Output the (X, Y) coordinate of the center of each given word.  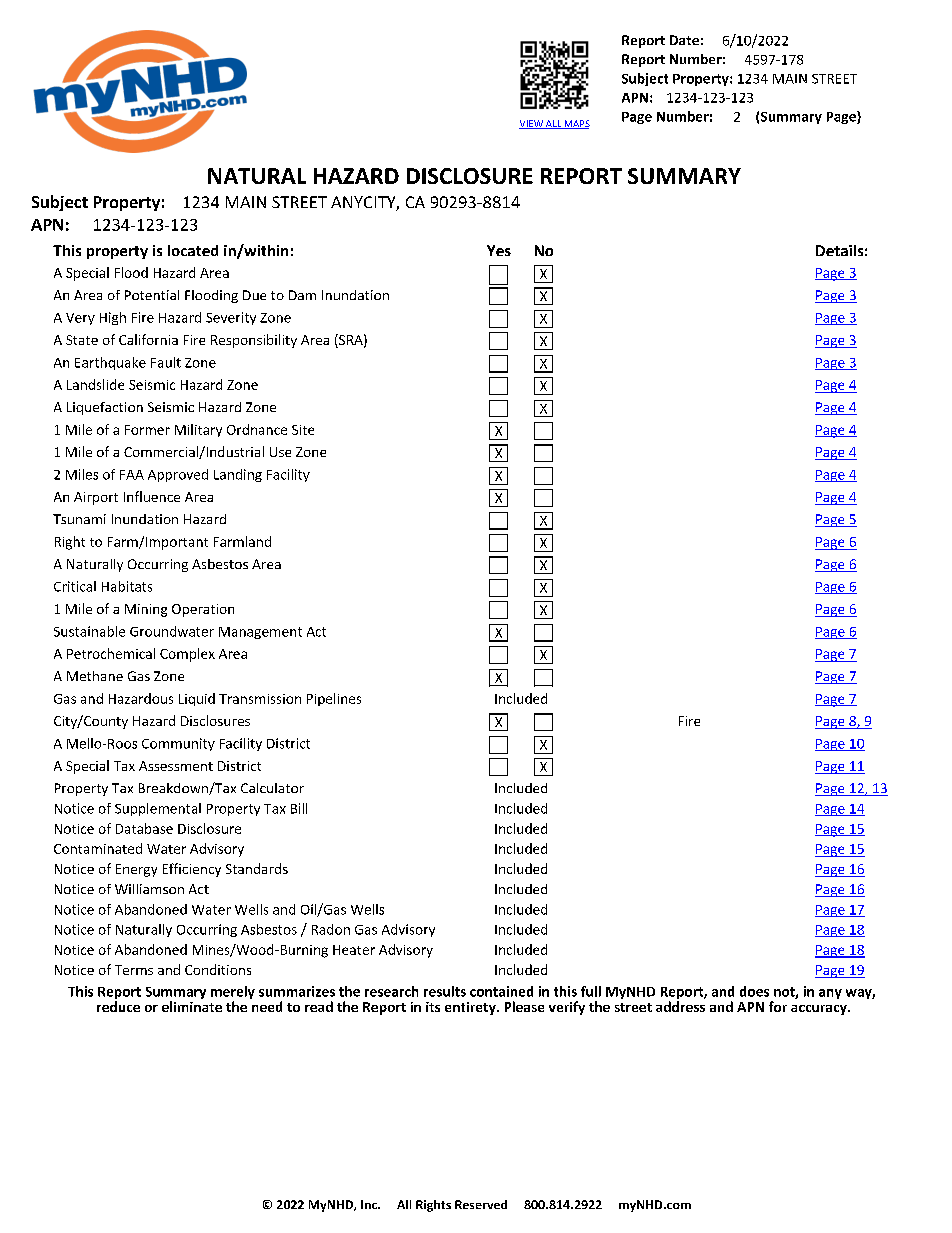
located (193, 250)
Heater (354, 950)
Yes (499, 250)
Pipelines (334, 699)
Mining (146, 610)
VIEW (532, 124)
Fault (166, 362)
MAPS (576, 124)
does (754, 991)
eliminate (192, 1006)
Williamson (149, 889)
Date (684, 40)
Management (260, 633)
